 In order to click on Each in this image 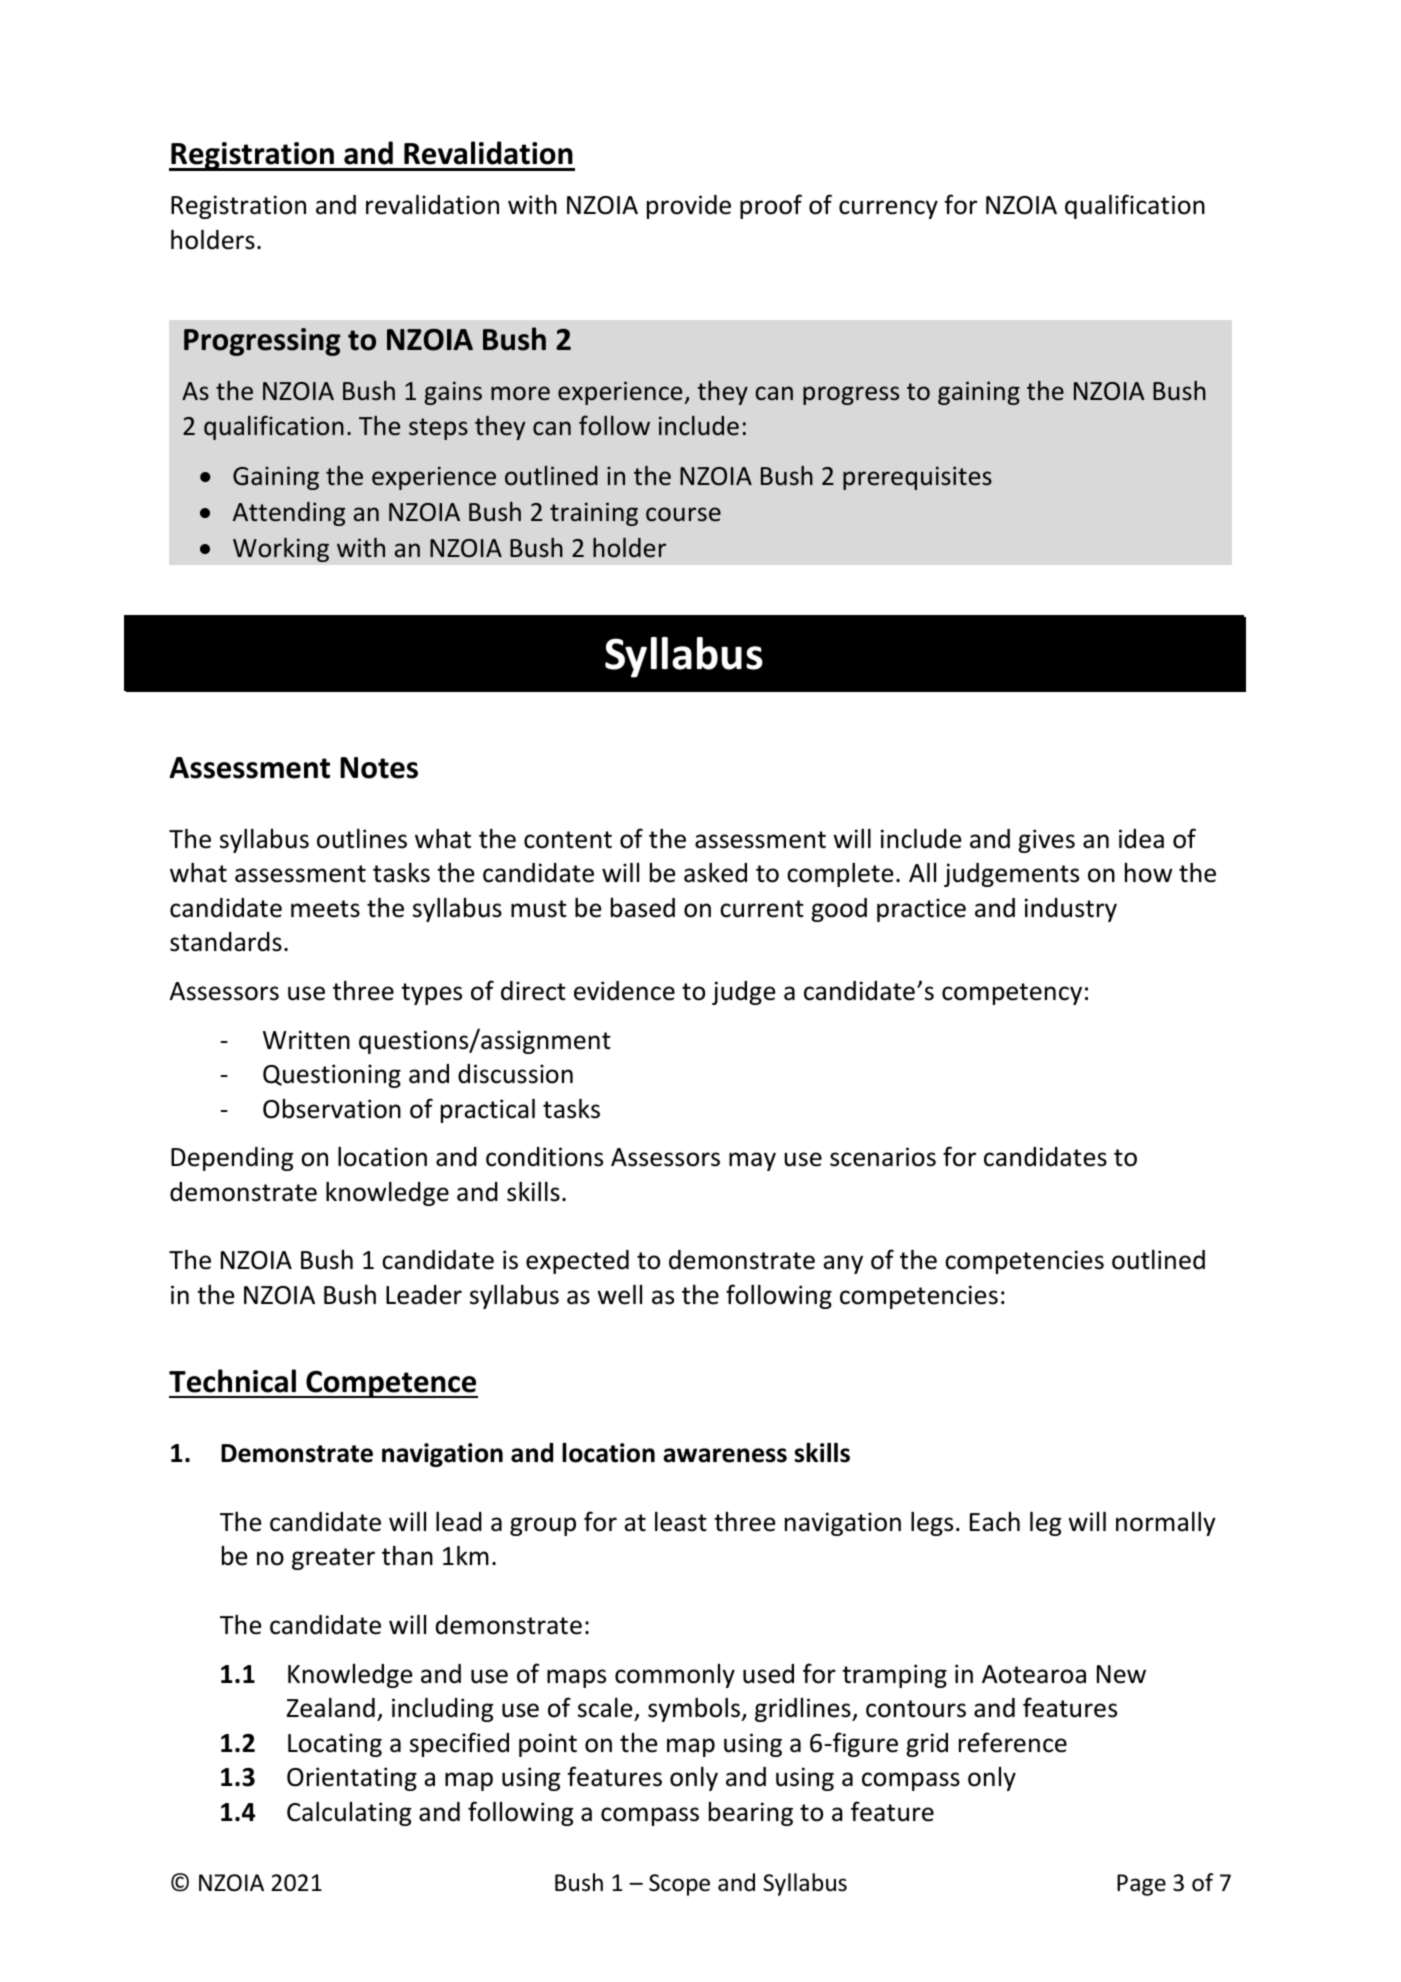, I will do `click(995, 1522)`.
